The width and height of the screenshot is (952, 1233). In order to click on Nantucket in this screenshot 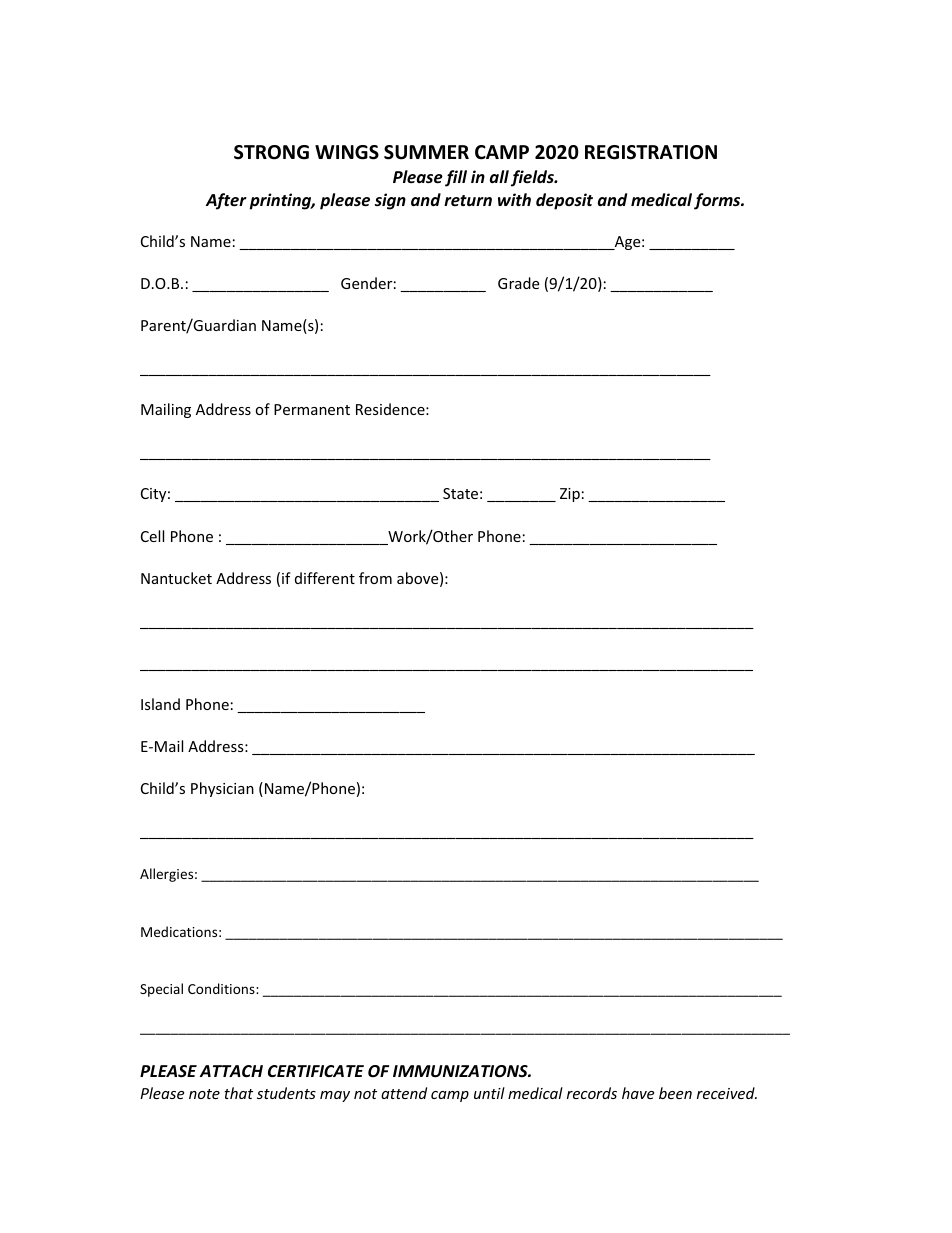, I will do `click(176, 578)`.
